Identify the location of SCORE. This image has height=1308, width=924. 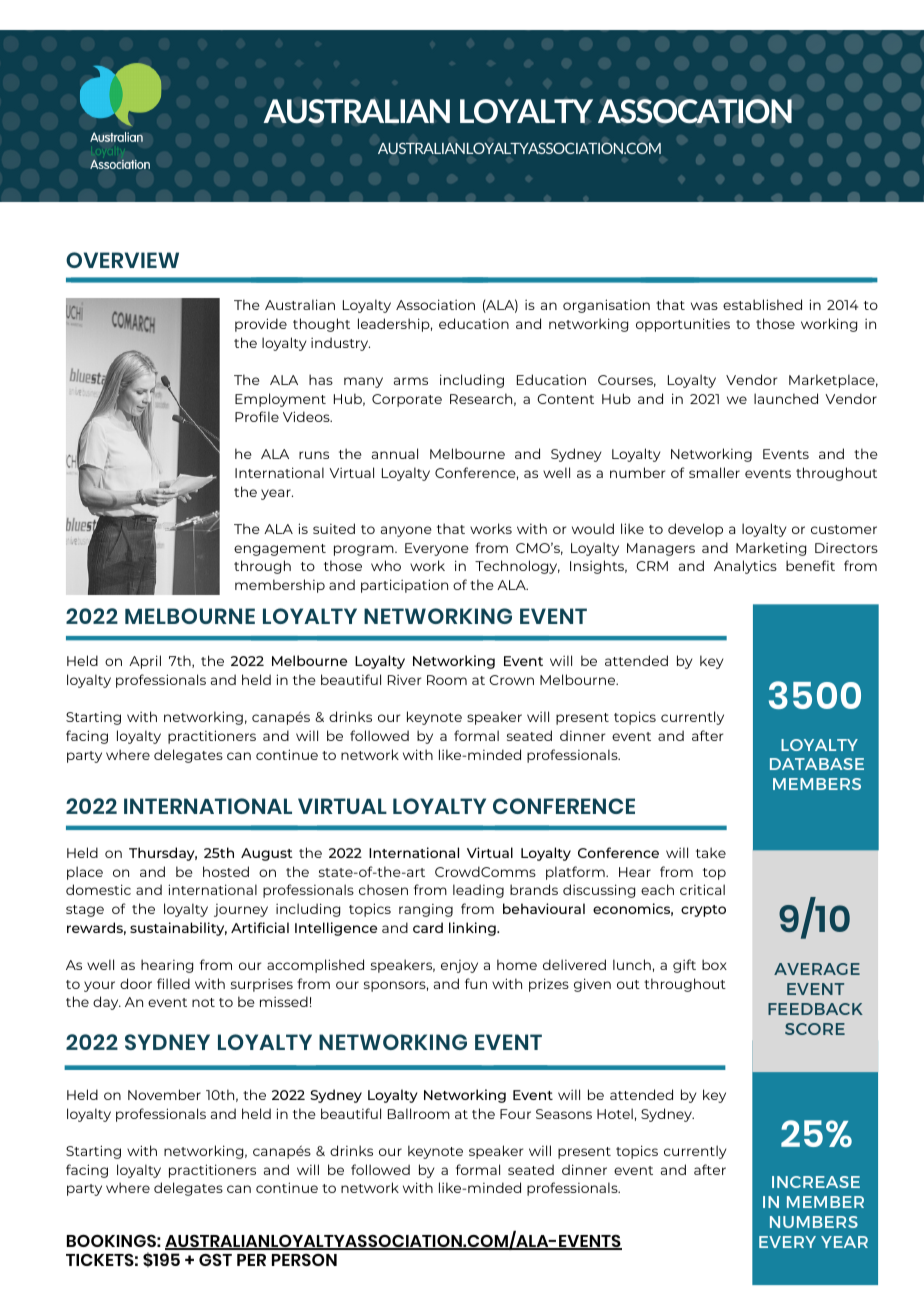
(815, 1029).
